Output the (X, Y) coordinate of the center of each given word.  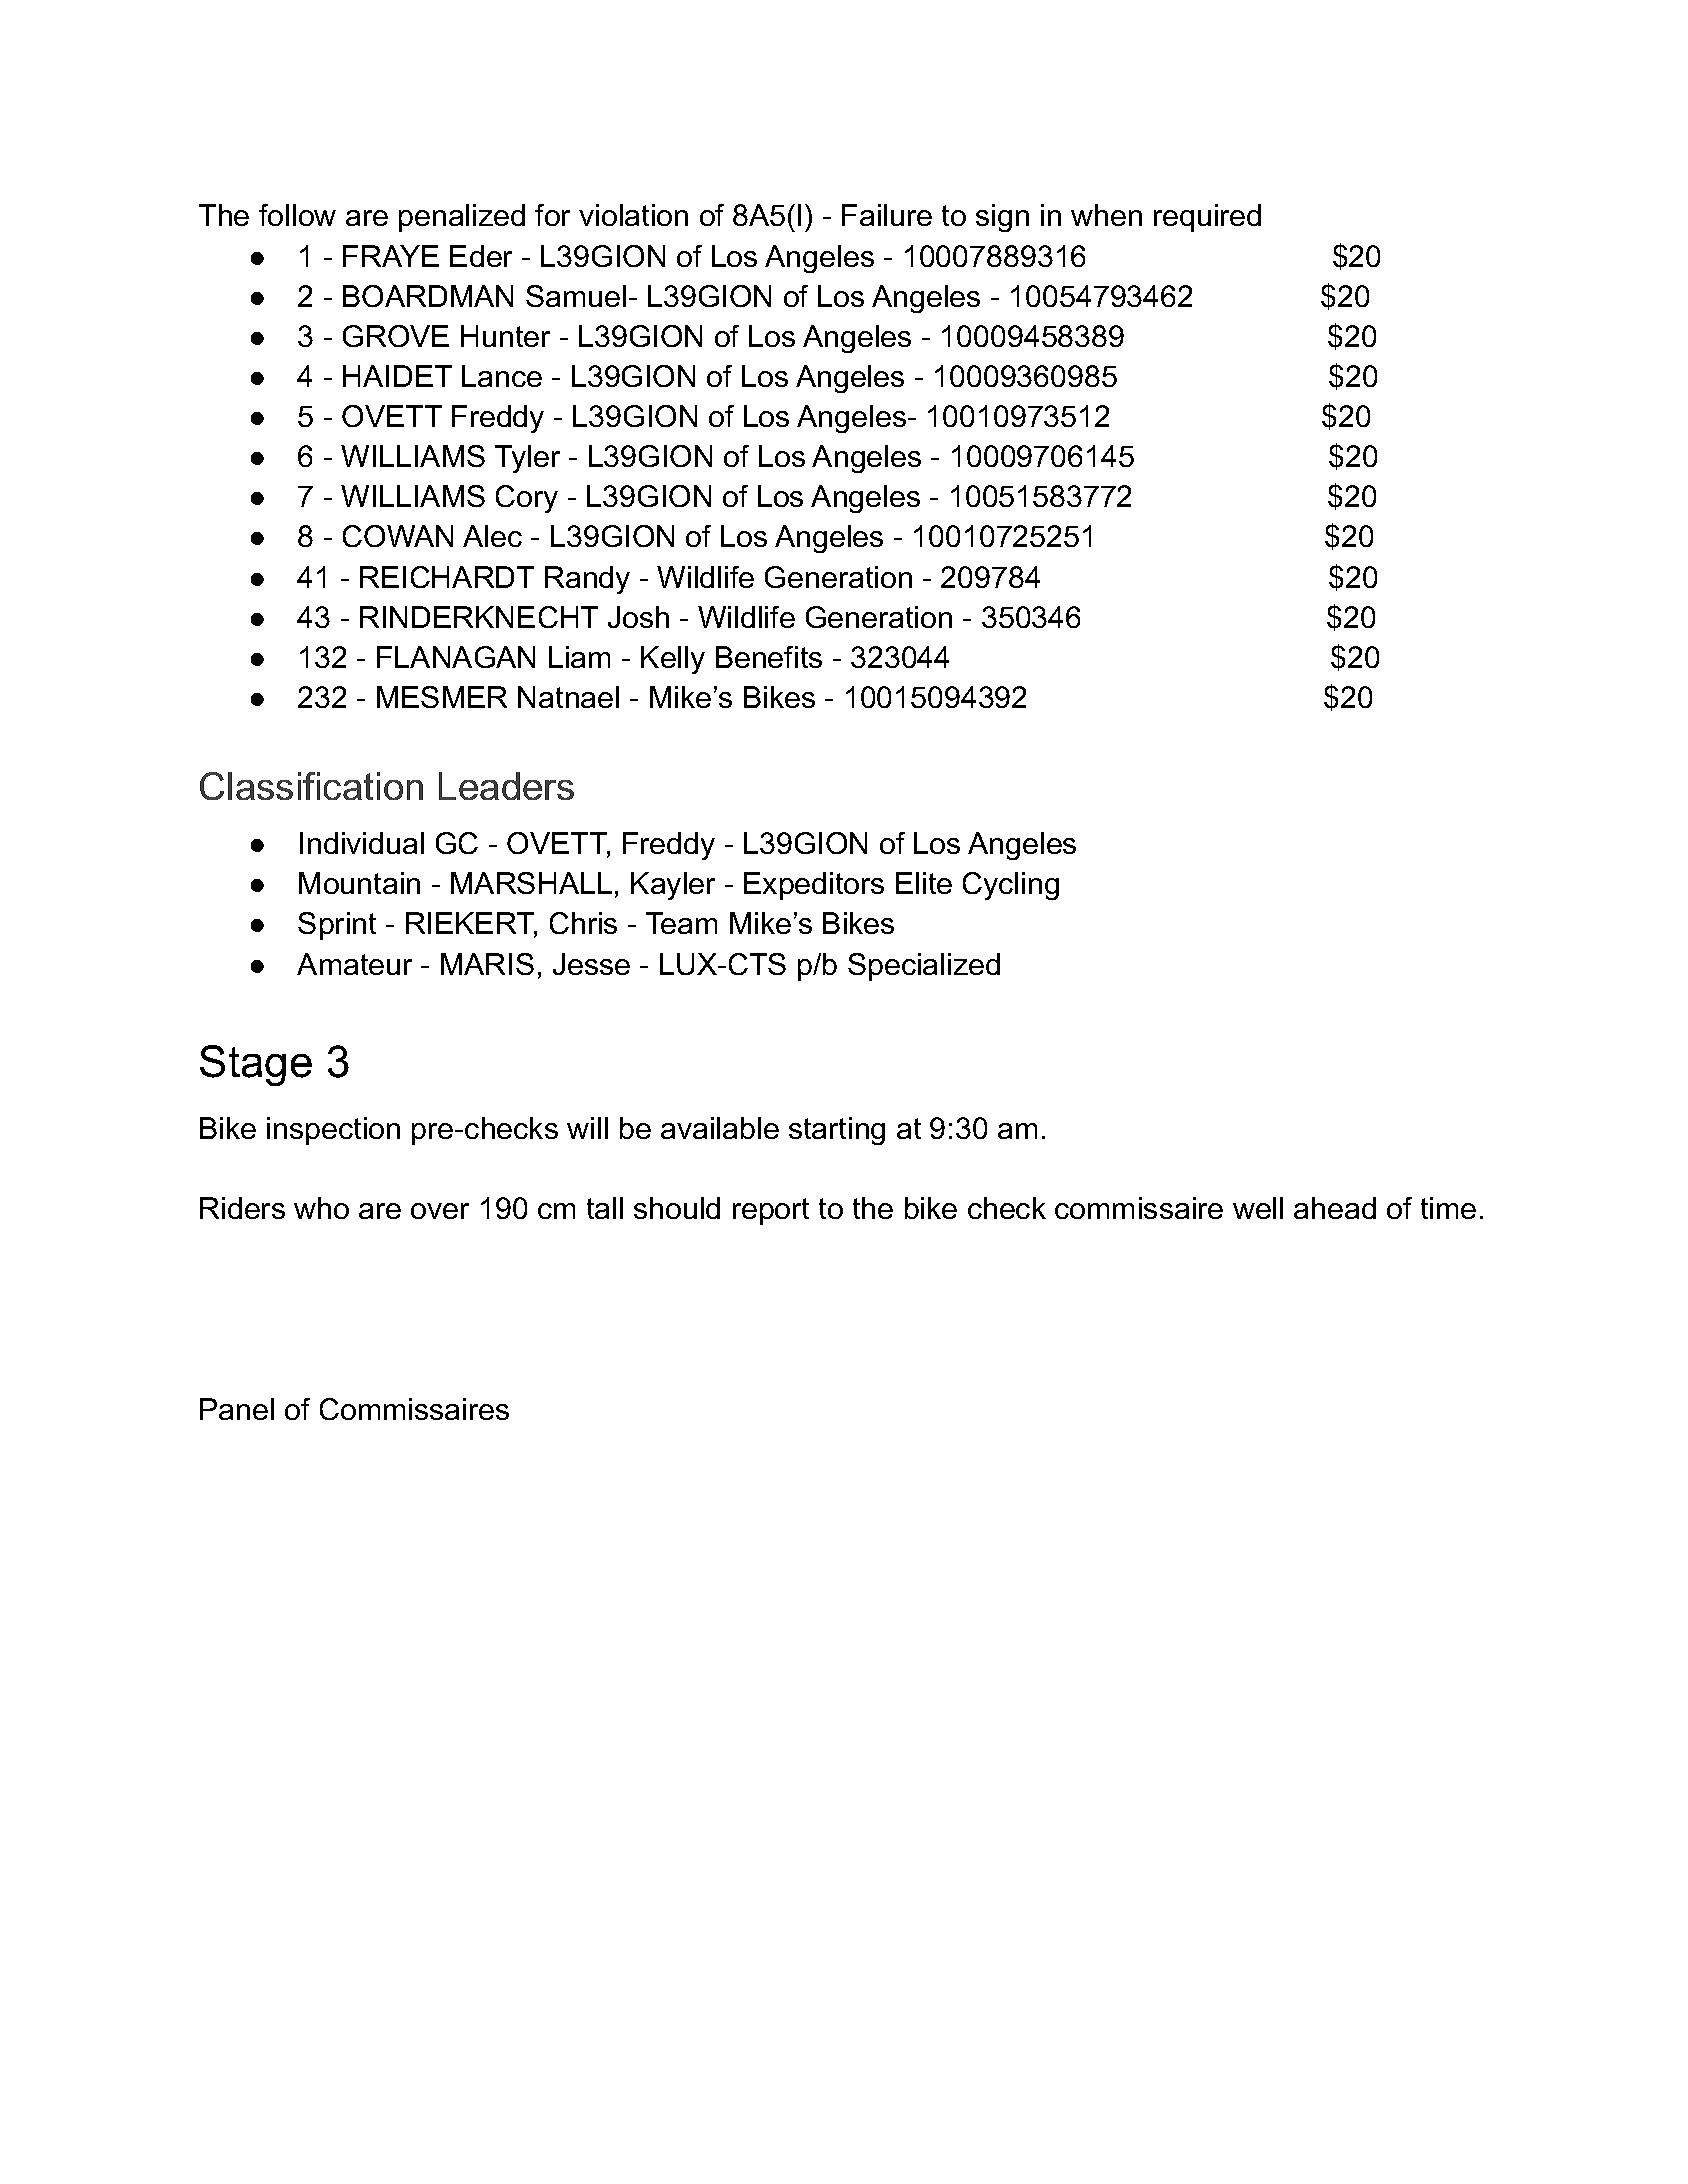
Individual (362, 843)
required (1207, 218)
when (1106, 215)
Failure (887, 215)
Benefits (769, 657)
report (771, 1211)
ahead (1335, 1208)
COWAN (398, 536)
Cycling (1011, 886)
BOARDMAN (428, 296)
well (1258, 1208)
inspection (333, 1131)
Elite (924, 883)
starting (837, 1131)
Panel (237, 1409)
